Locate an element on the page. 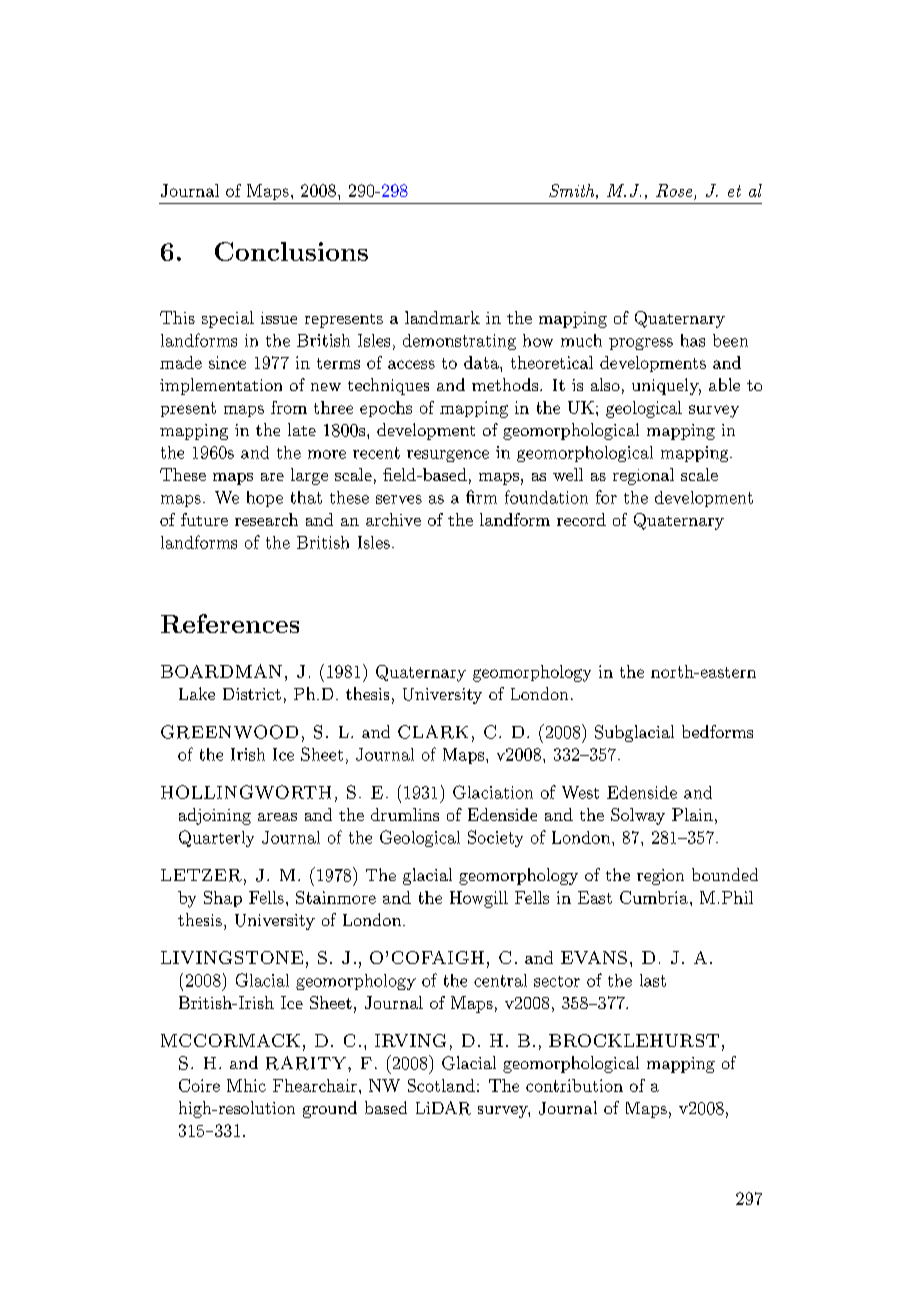 The image size is (924, 1308). firm is located at coordinates (481, 497).
